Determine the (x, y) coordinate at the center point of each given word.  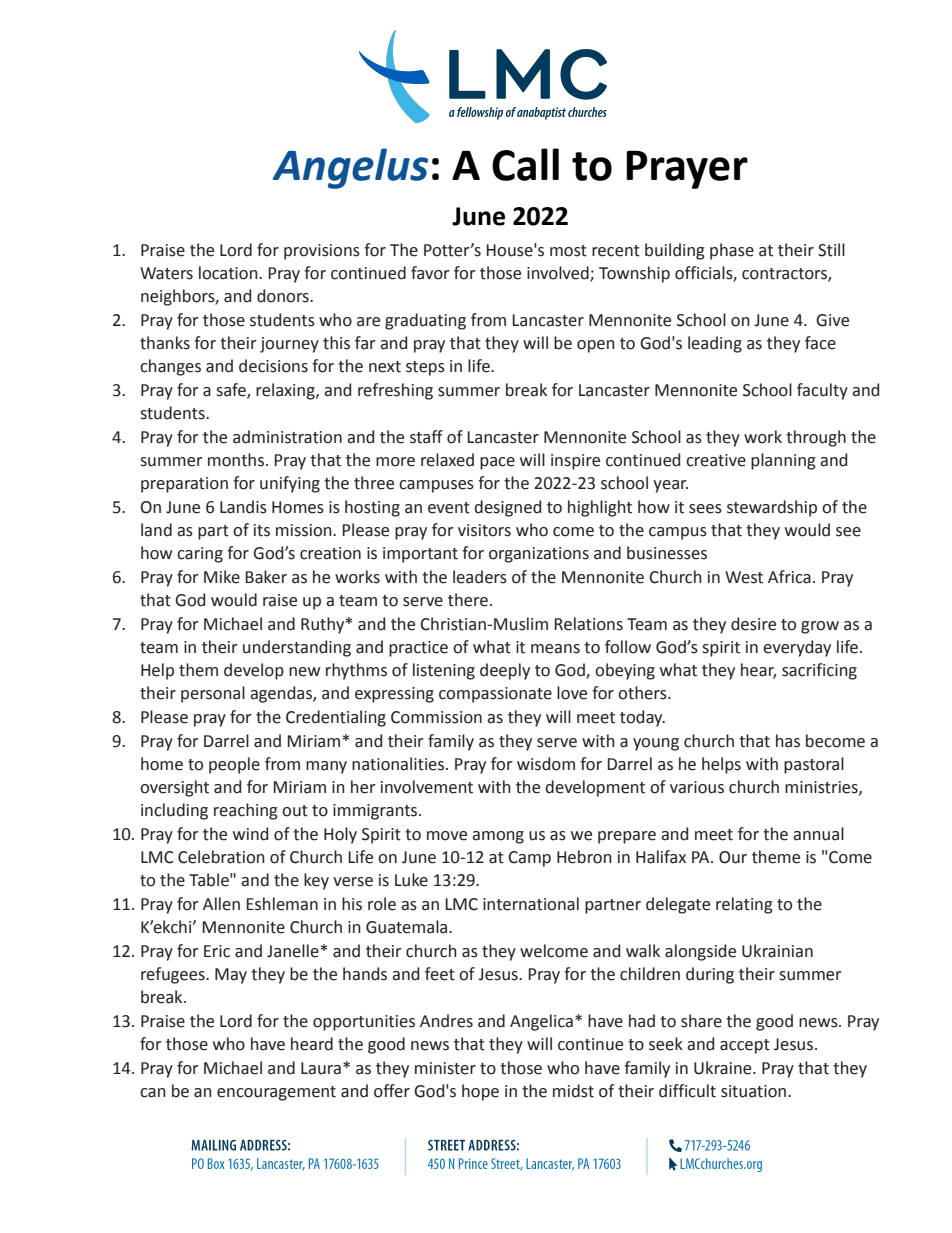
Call (525, 164)
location (229, 273)
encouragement (276, 1093)
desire (753, 624)
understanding (297, 648)
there (468, 600)
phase (732, 251)
